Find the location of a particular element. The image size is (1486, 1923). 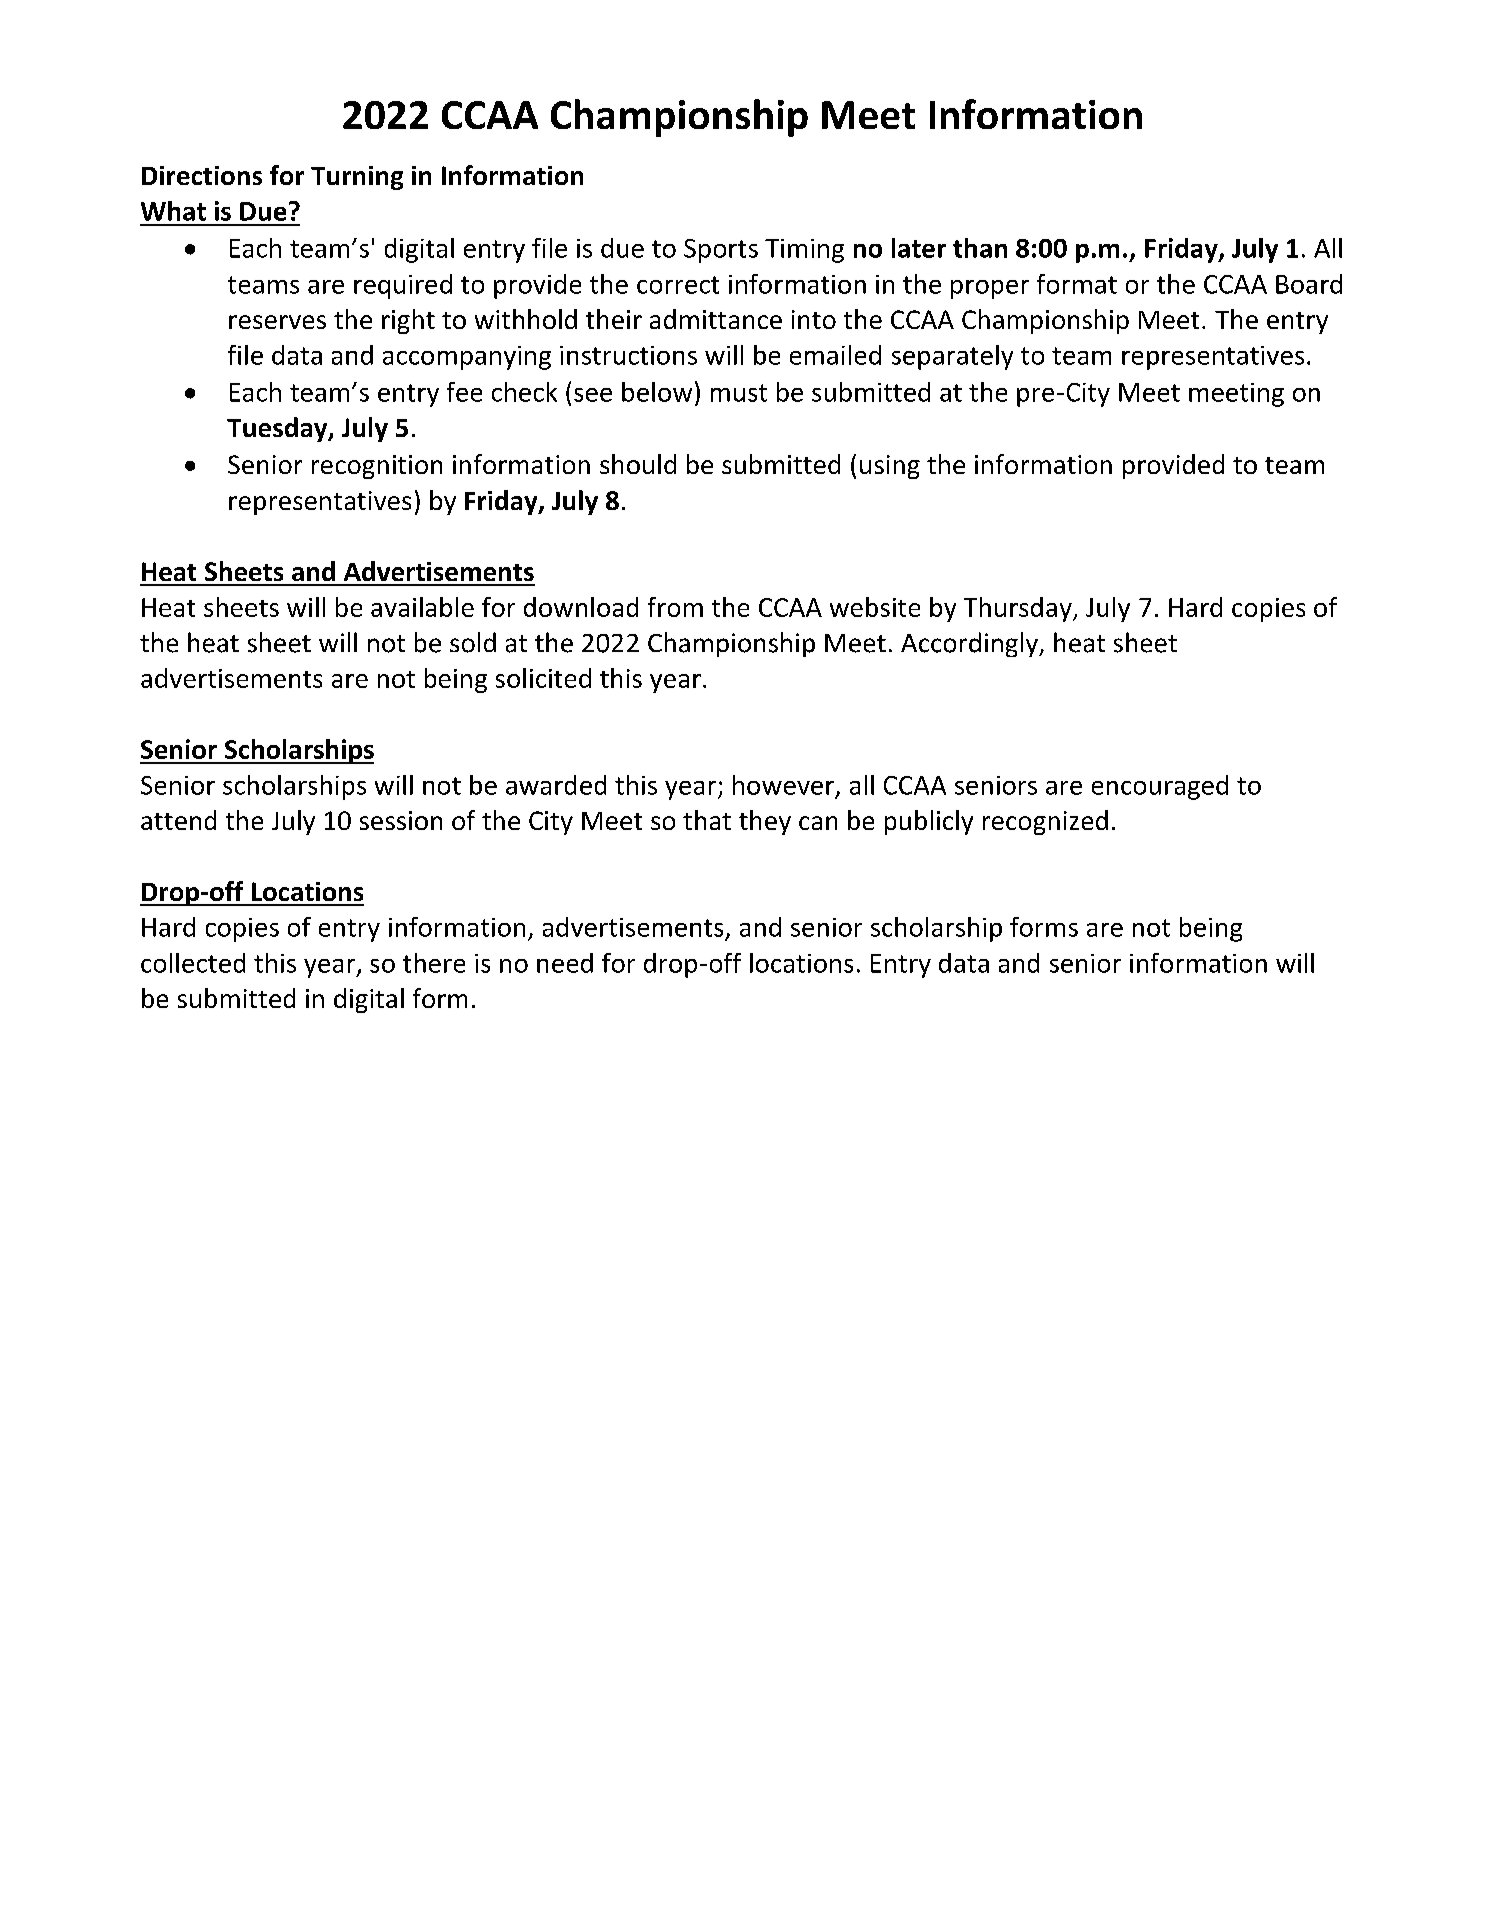

however is located at coordinates (783, 785).
